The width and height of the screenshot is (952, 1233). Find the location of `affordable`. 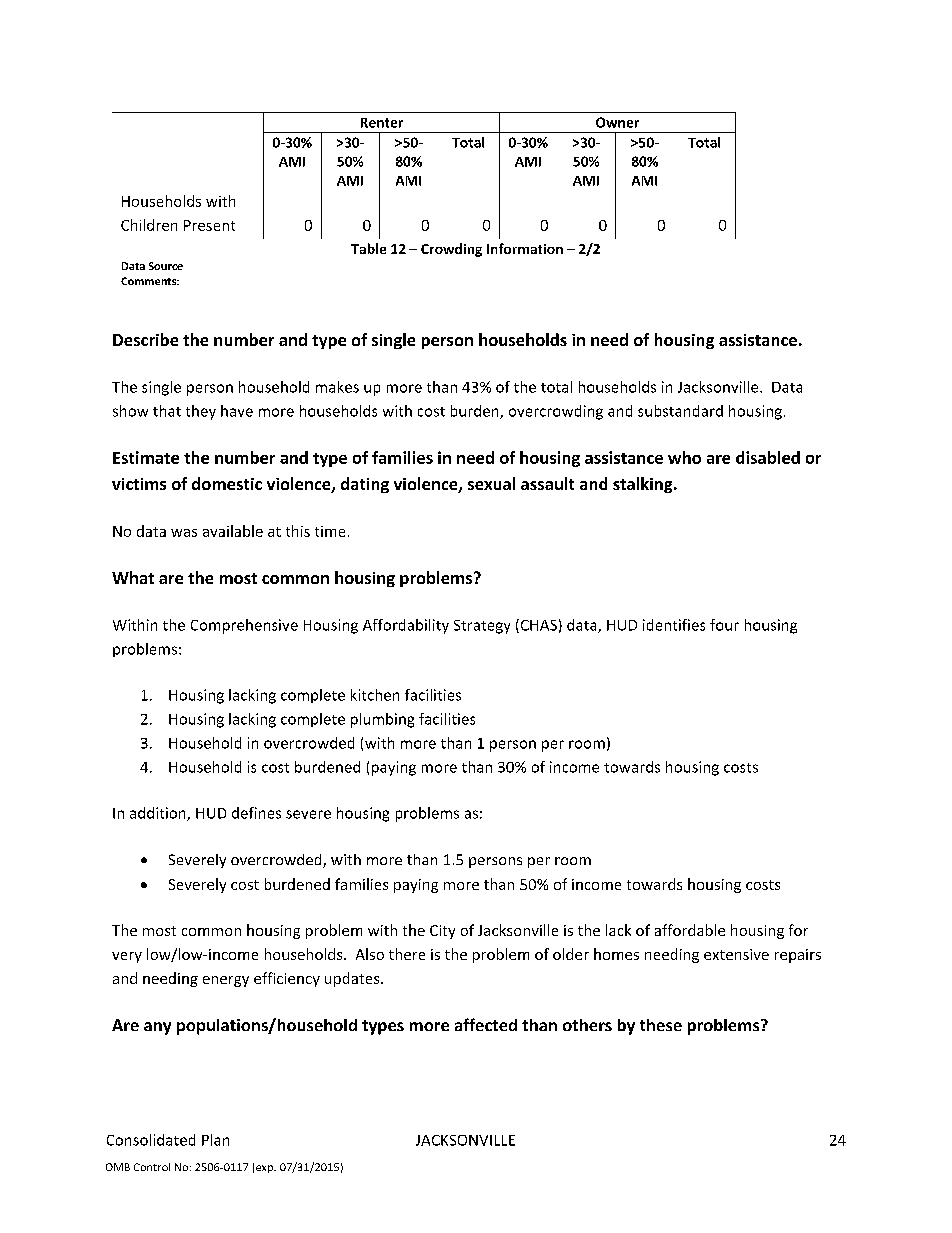

affordable is located at coordinates (690, 930).
